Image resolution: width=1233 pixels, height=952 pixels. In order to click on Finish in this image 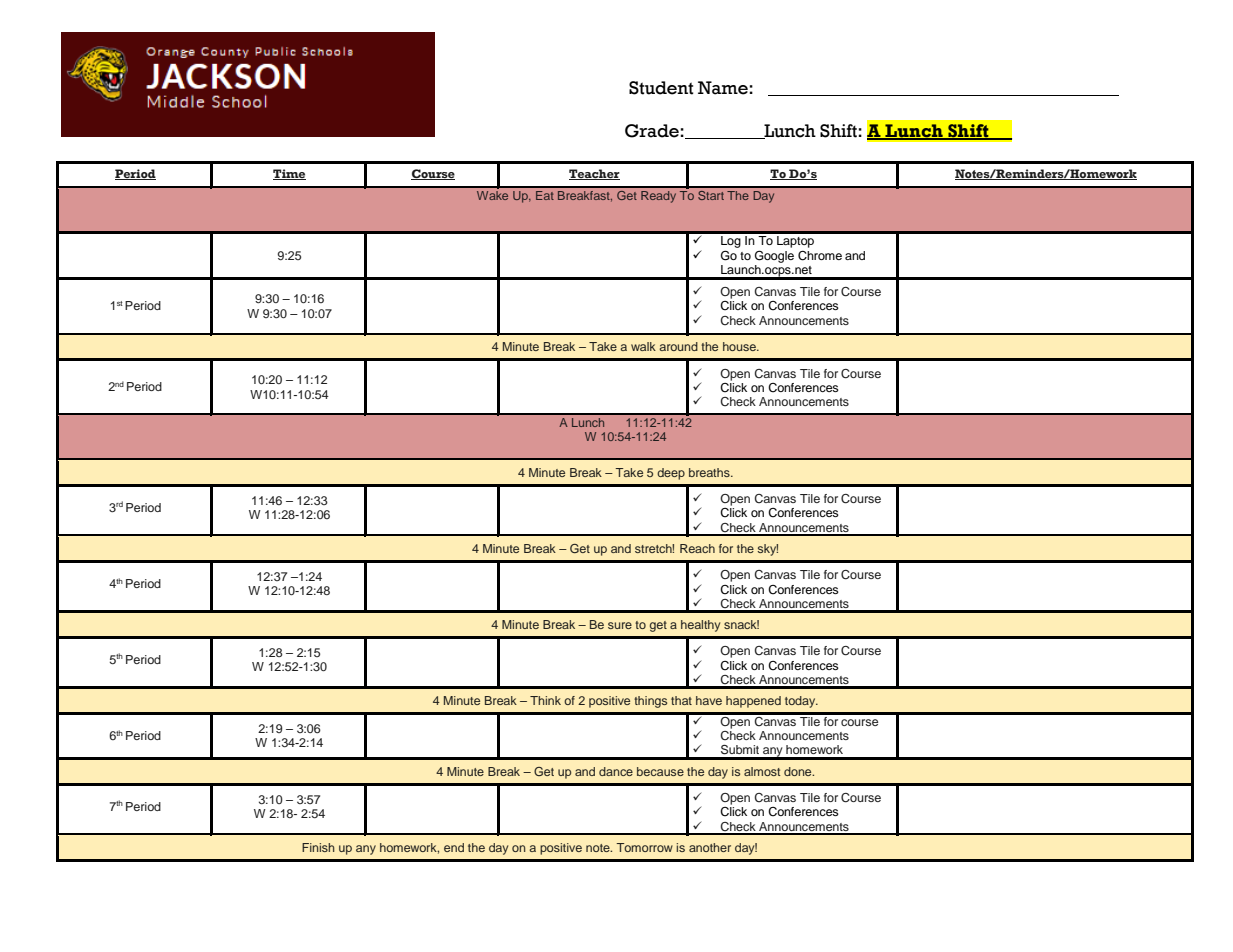, I will do `click(318, 847)`.
